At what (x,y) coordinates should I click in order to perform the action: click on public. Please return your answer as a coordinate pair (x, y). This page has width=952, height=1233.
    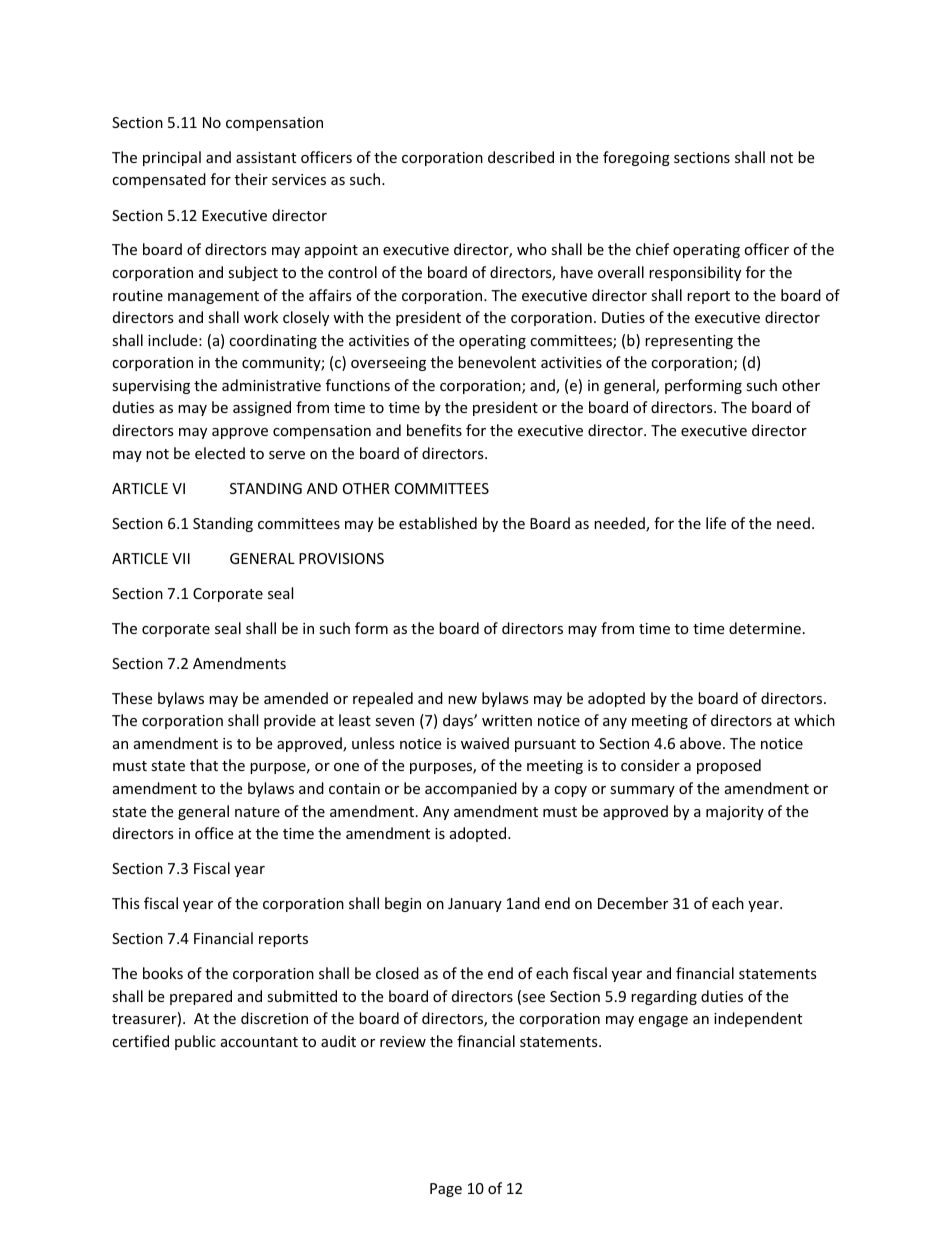
    Looking at the image, I should click on (195, 1042).
